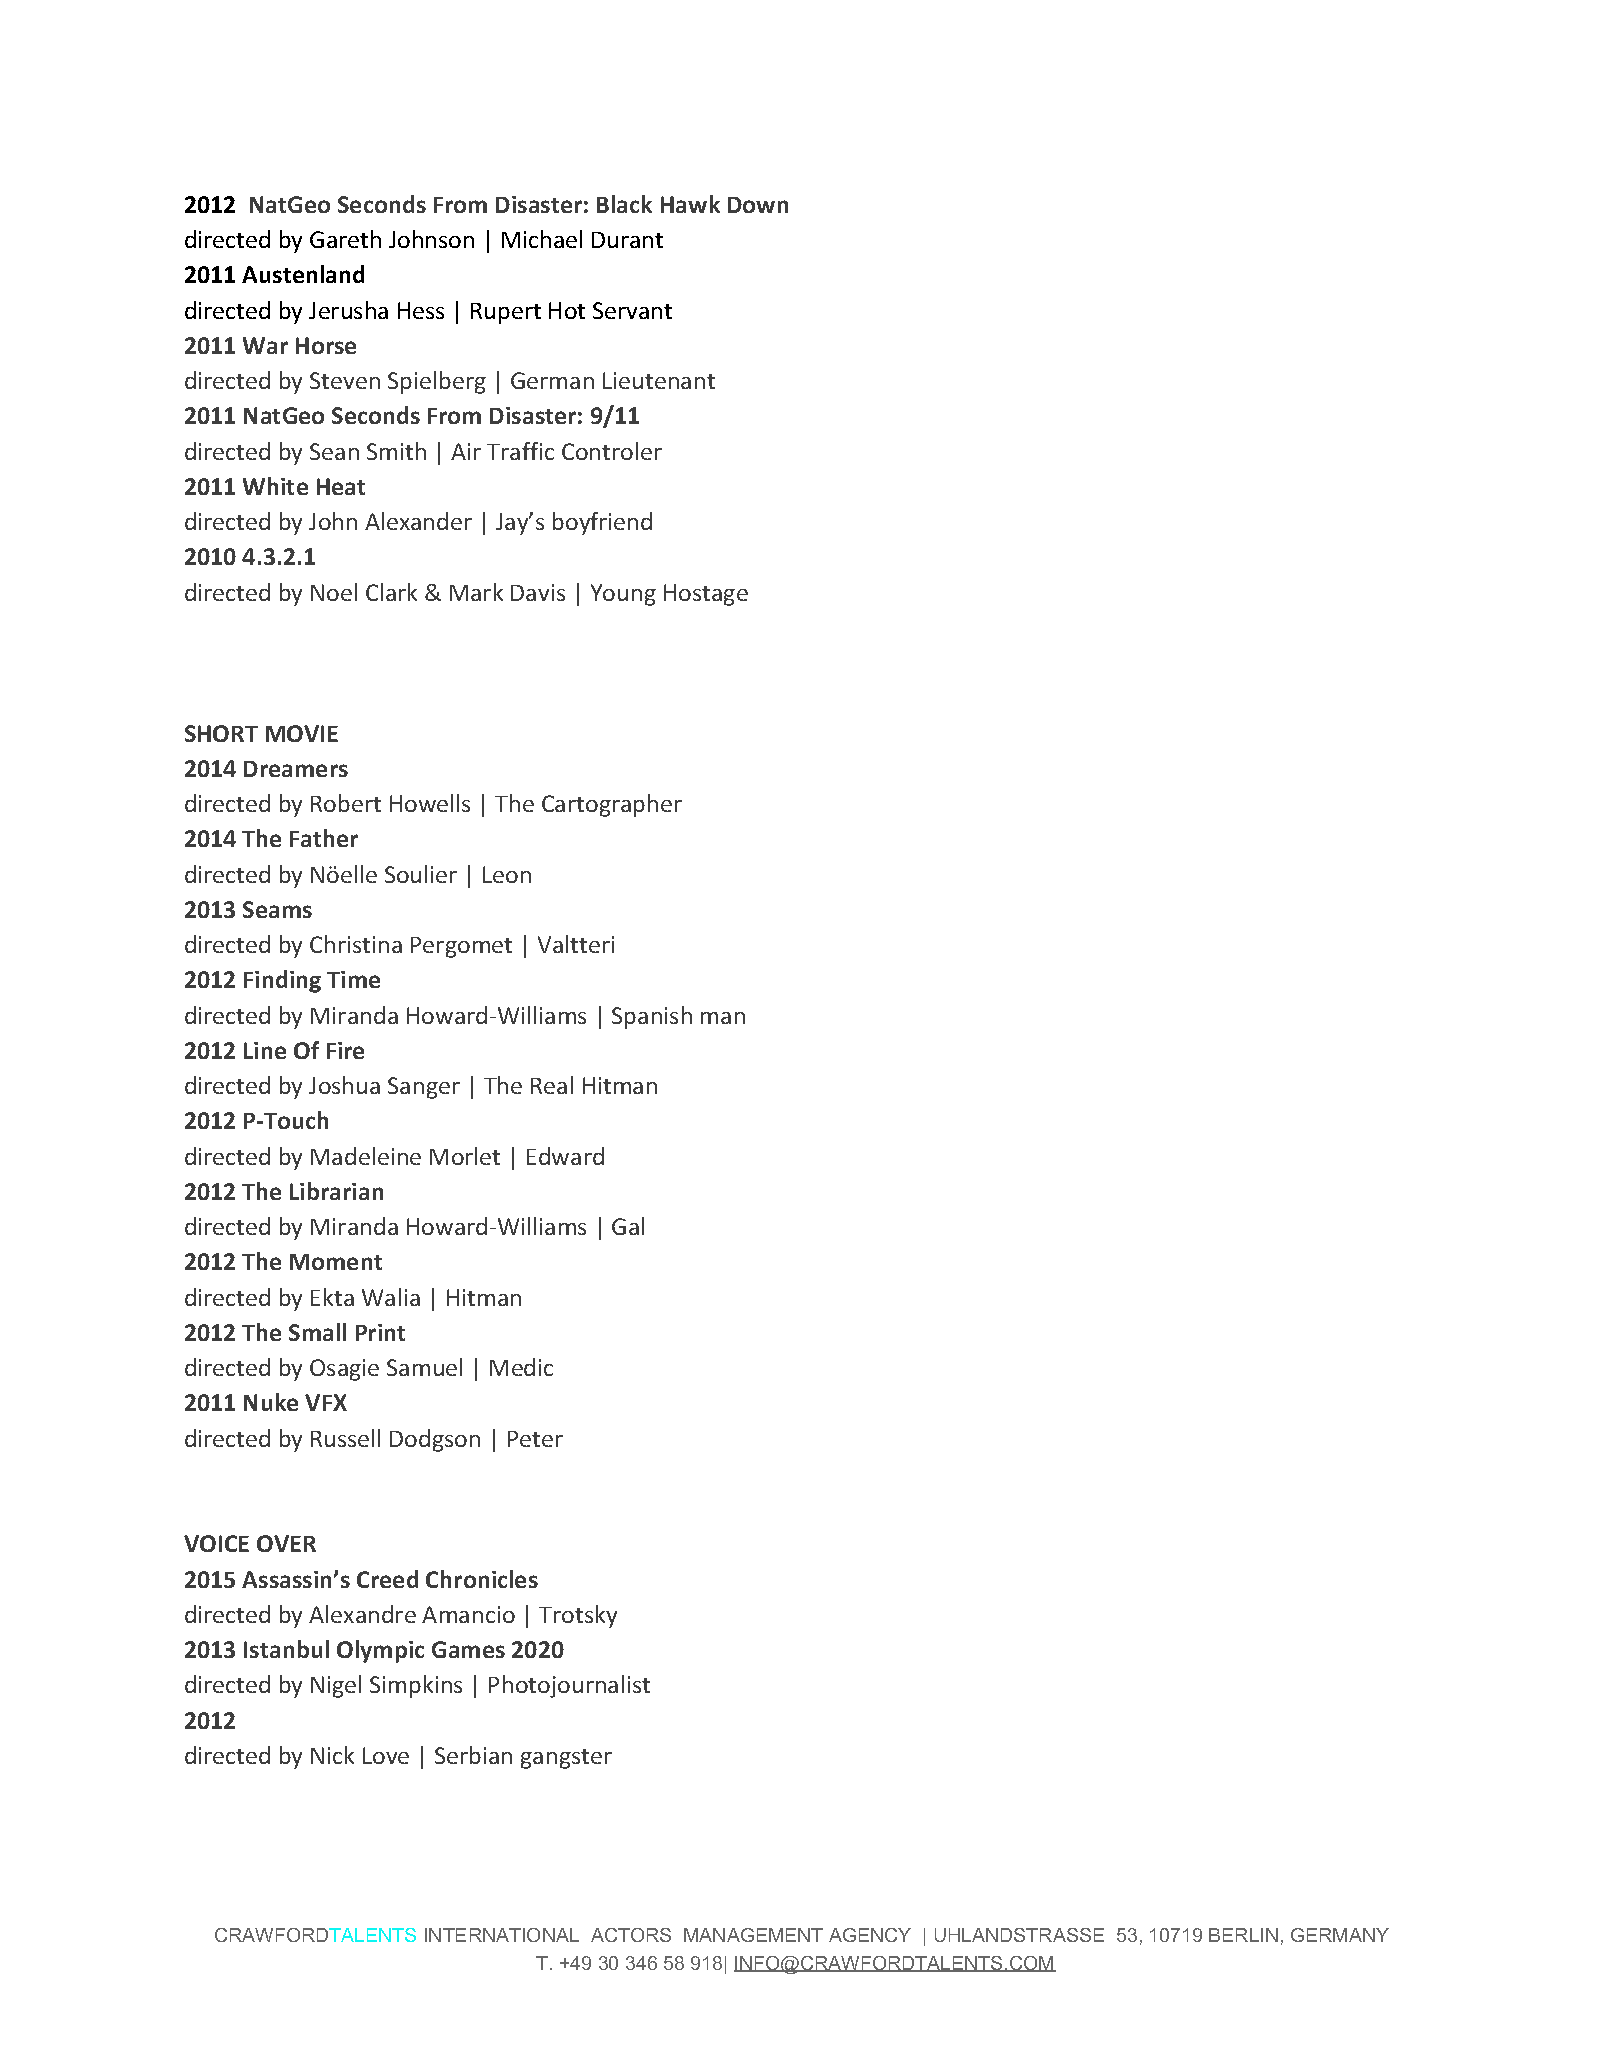 The height and width of the page is (2068, 1598). What do you see at coordinates (578, 1616) in the page?
I see `Trotsky` at bounding box center [578, 1616].
